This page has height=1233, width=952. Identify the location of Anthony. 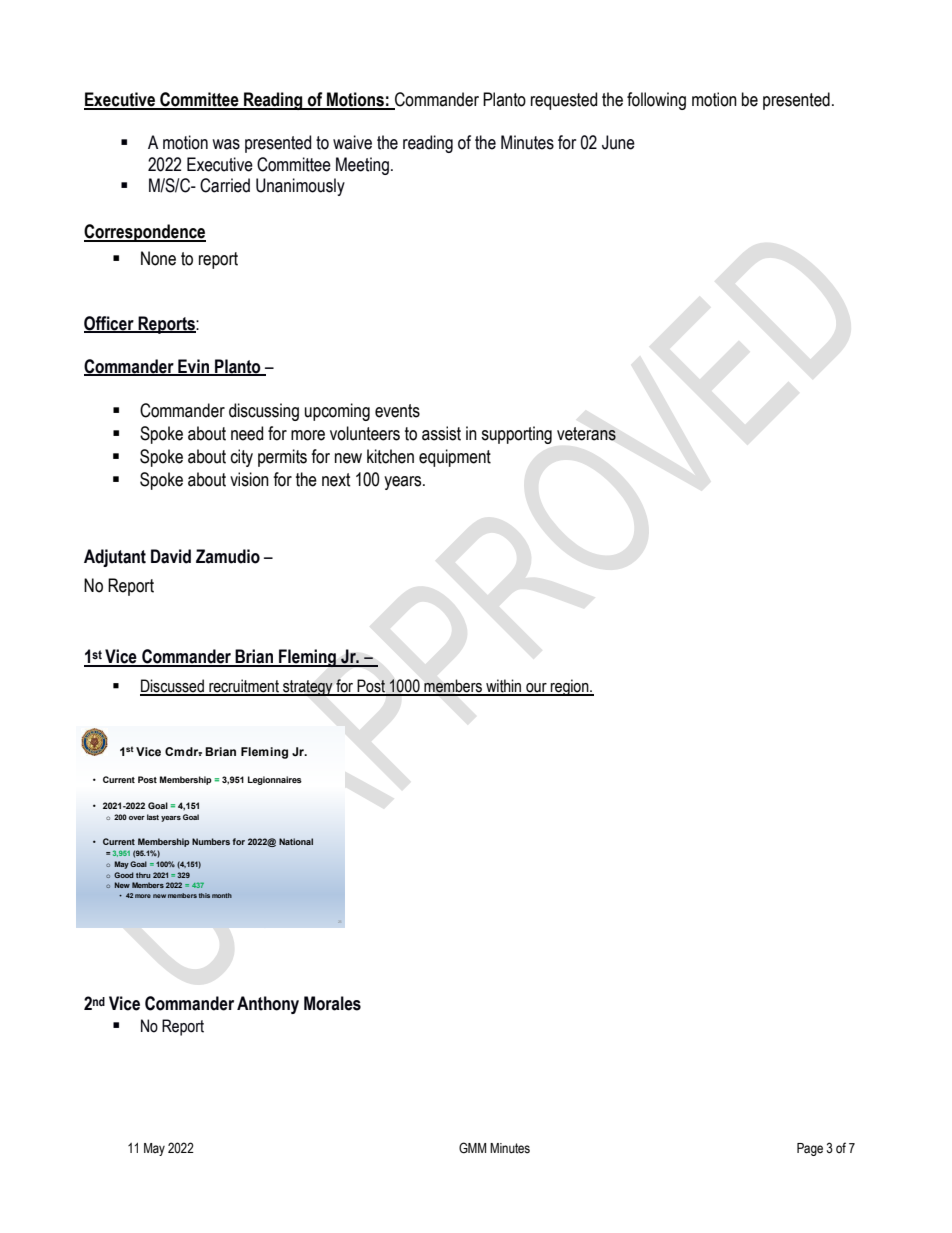
(268, 1005).
